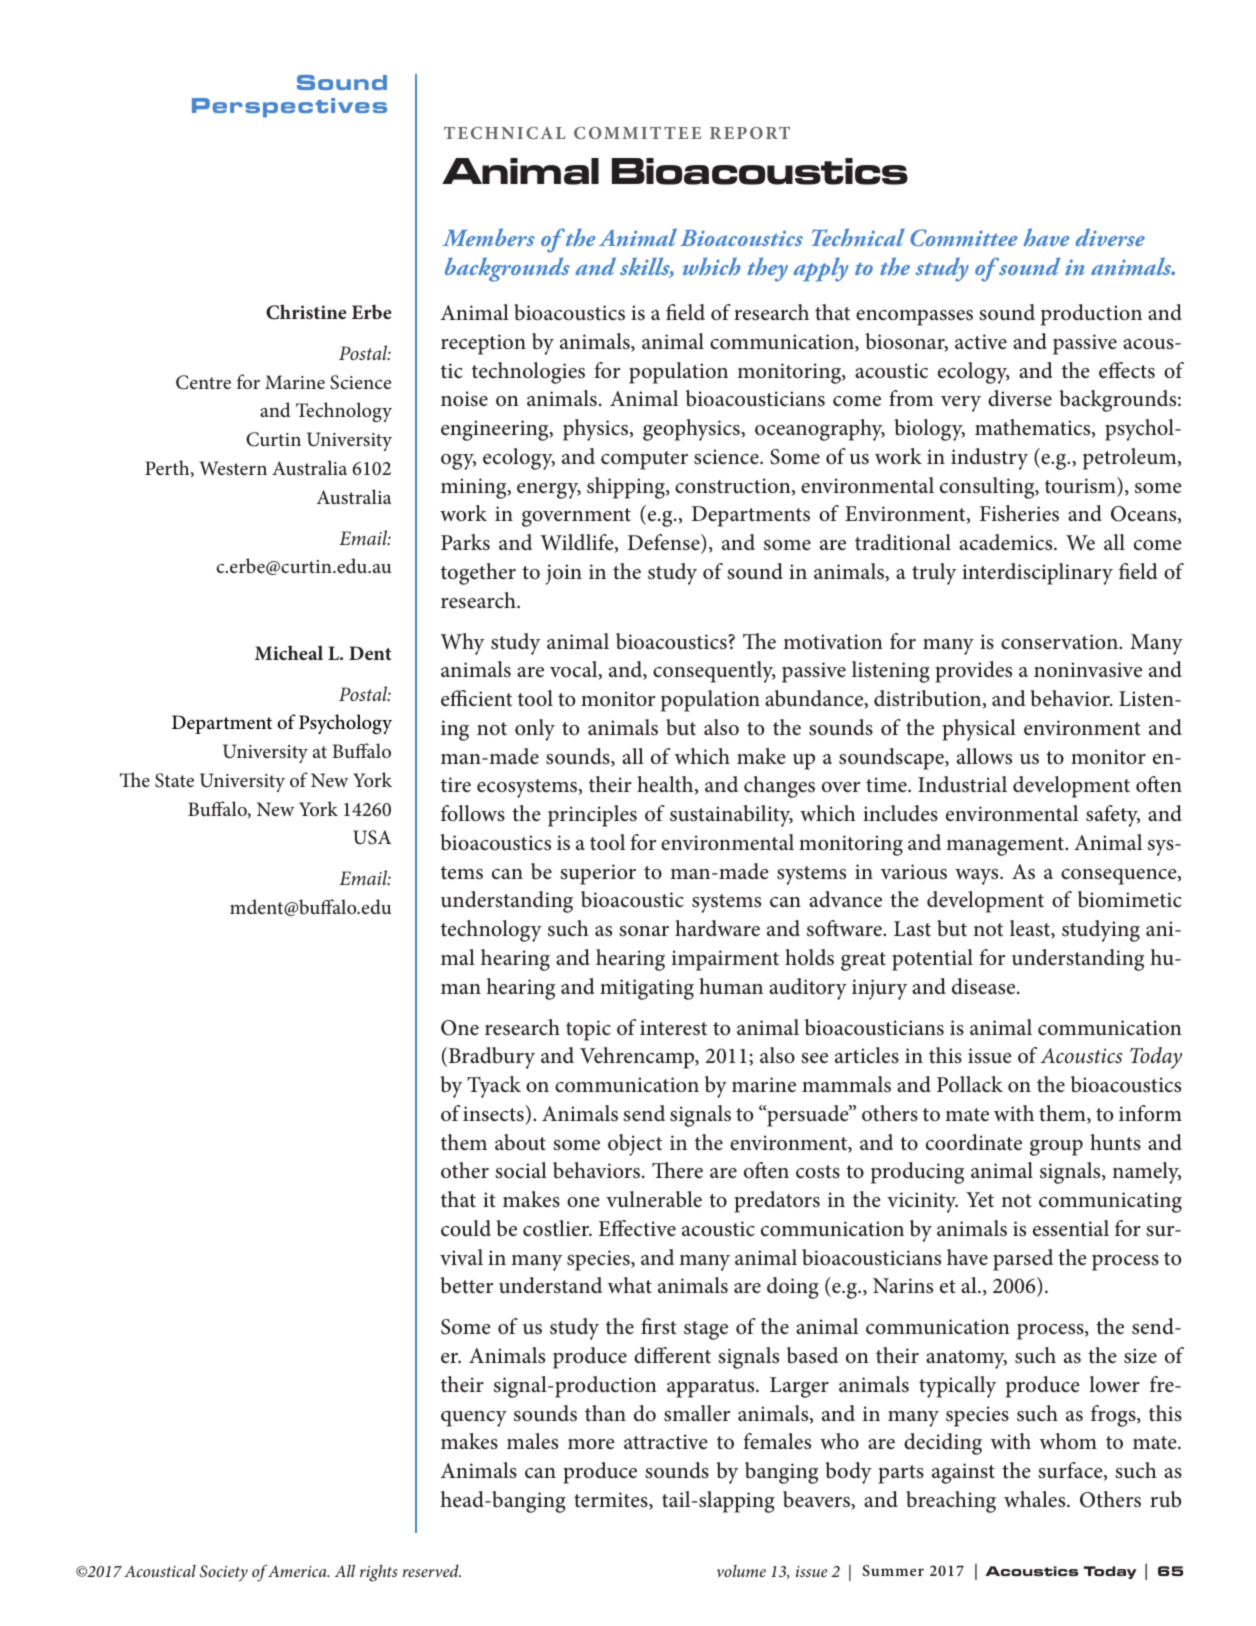  What do you see at coordinates (1006, 846) in the screenshot?
I see `management` at bounding box center [1006, 846].
